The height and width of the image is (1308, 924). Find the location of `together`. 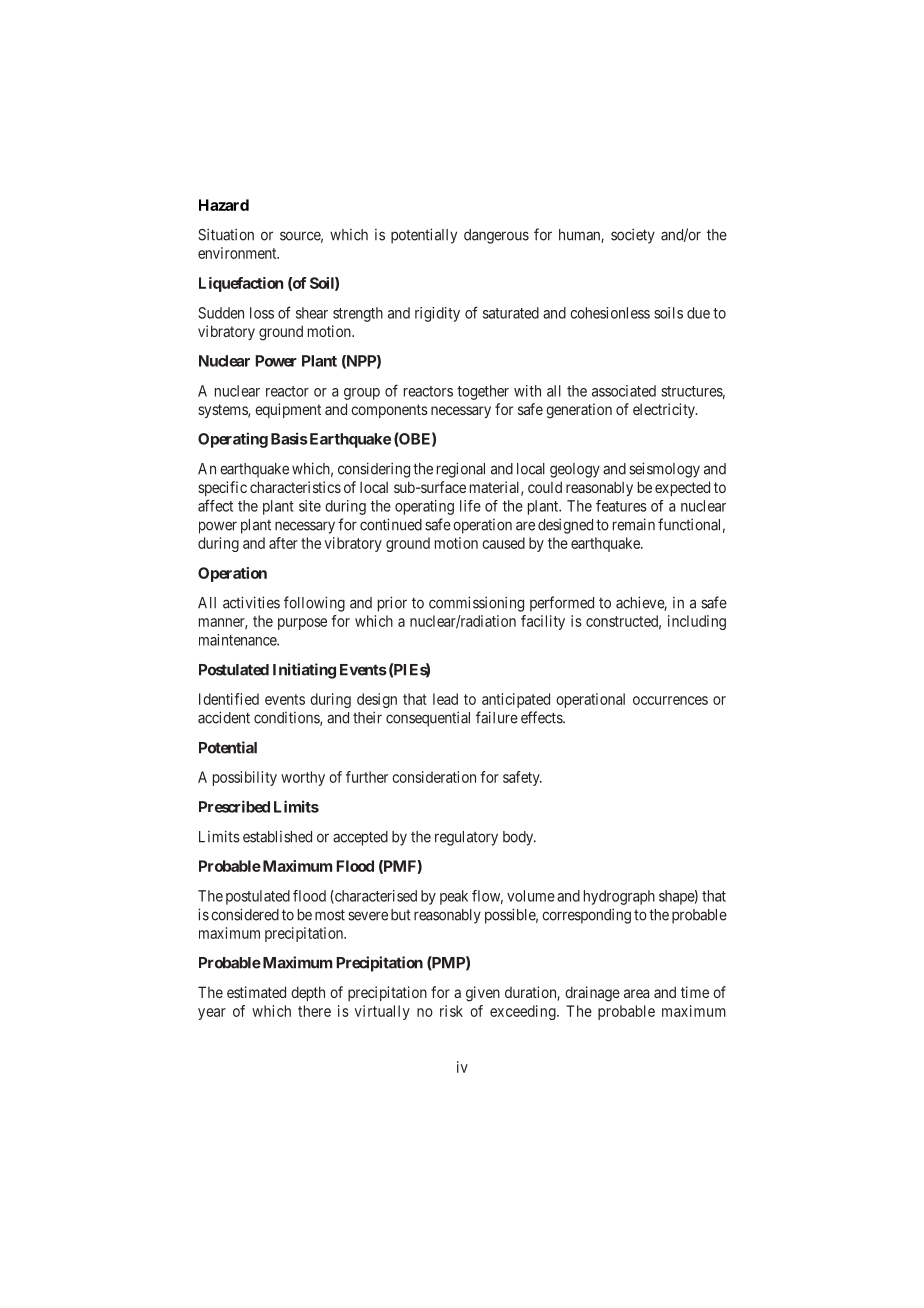

together is located at coordinates (483, 392).
